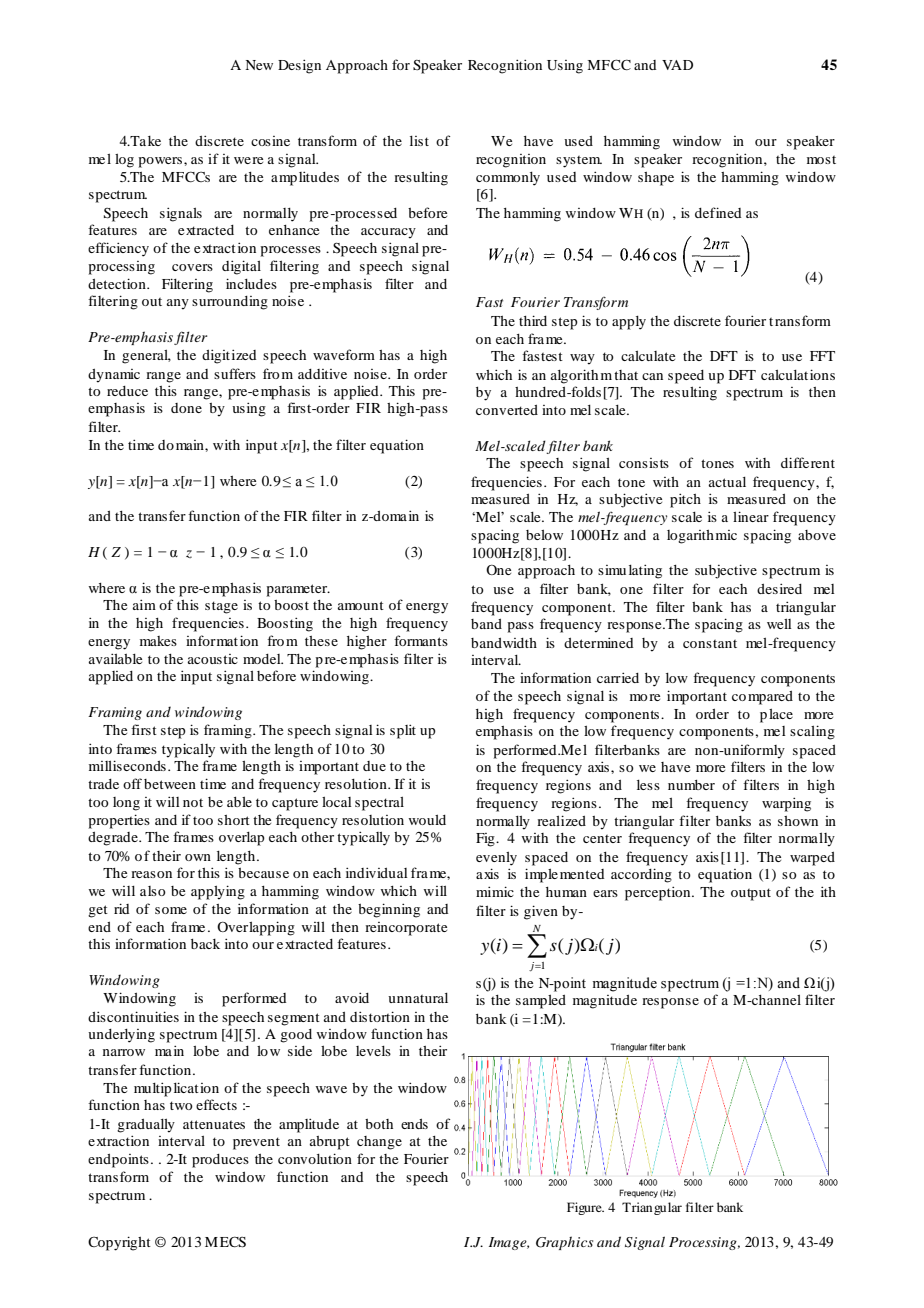 The image size is (924, 1308). I want to click on New, so click(259, 65).
